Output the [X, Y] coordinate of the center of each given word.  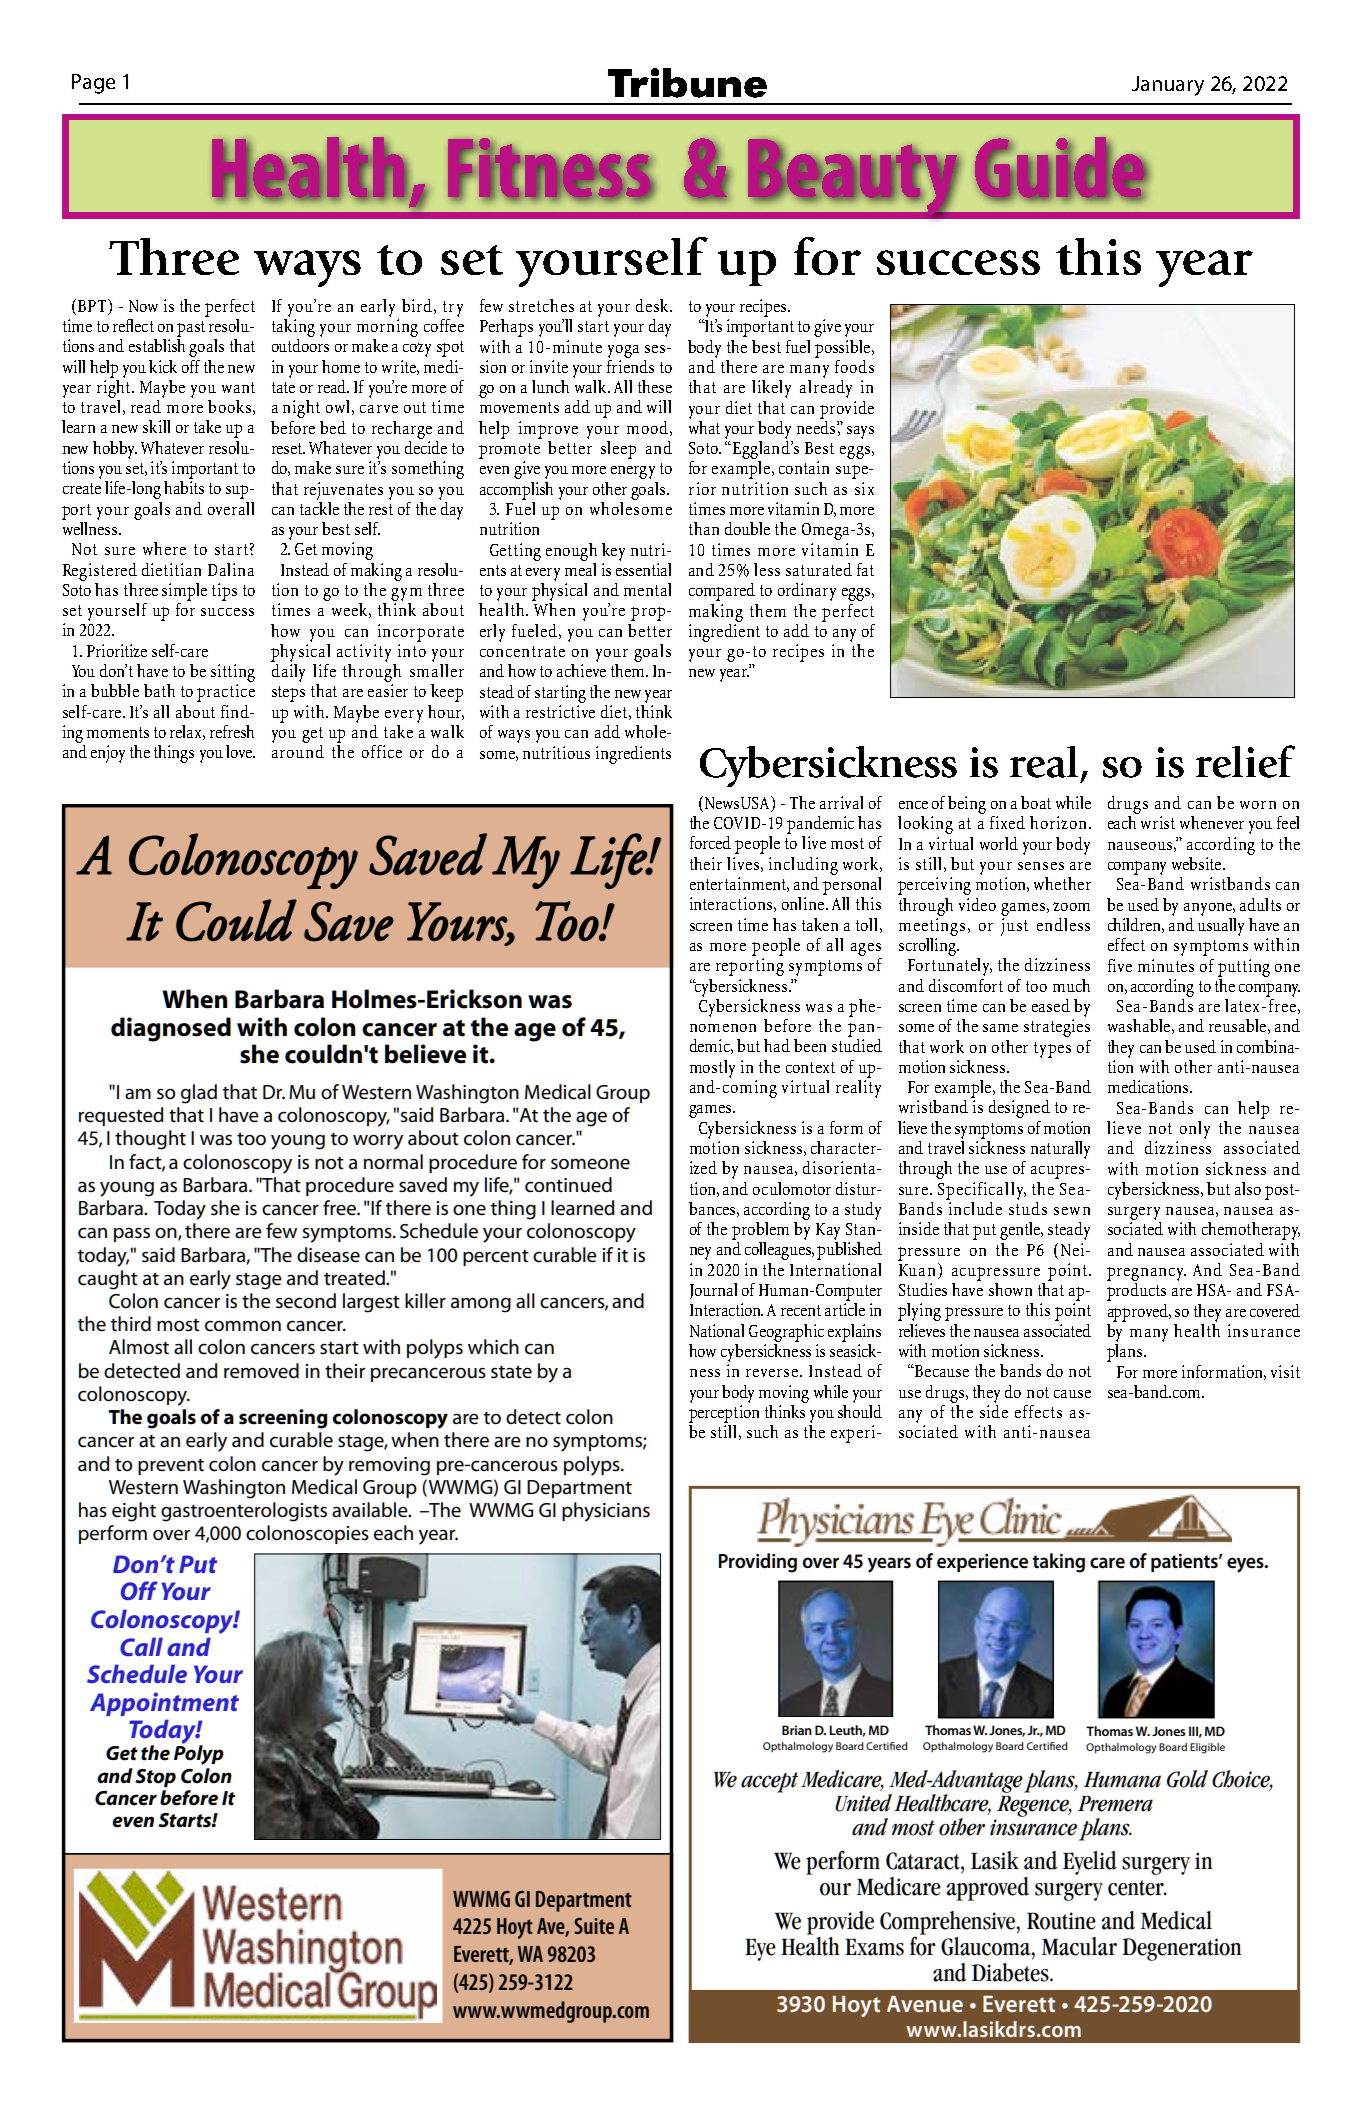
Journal [713, 1291]
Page [93, 84]
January [1168, 86]
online [804, 903]
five [1120, 965]
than [704, 528]
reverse [773, 1373]
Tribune [687, 83]
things [174, 754]
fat [865, 569]
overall [231, 508]
